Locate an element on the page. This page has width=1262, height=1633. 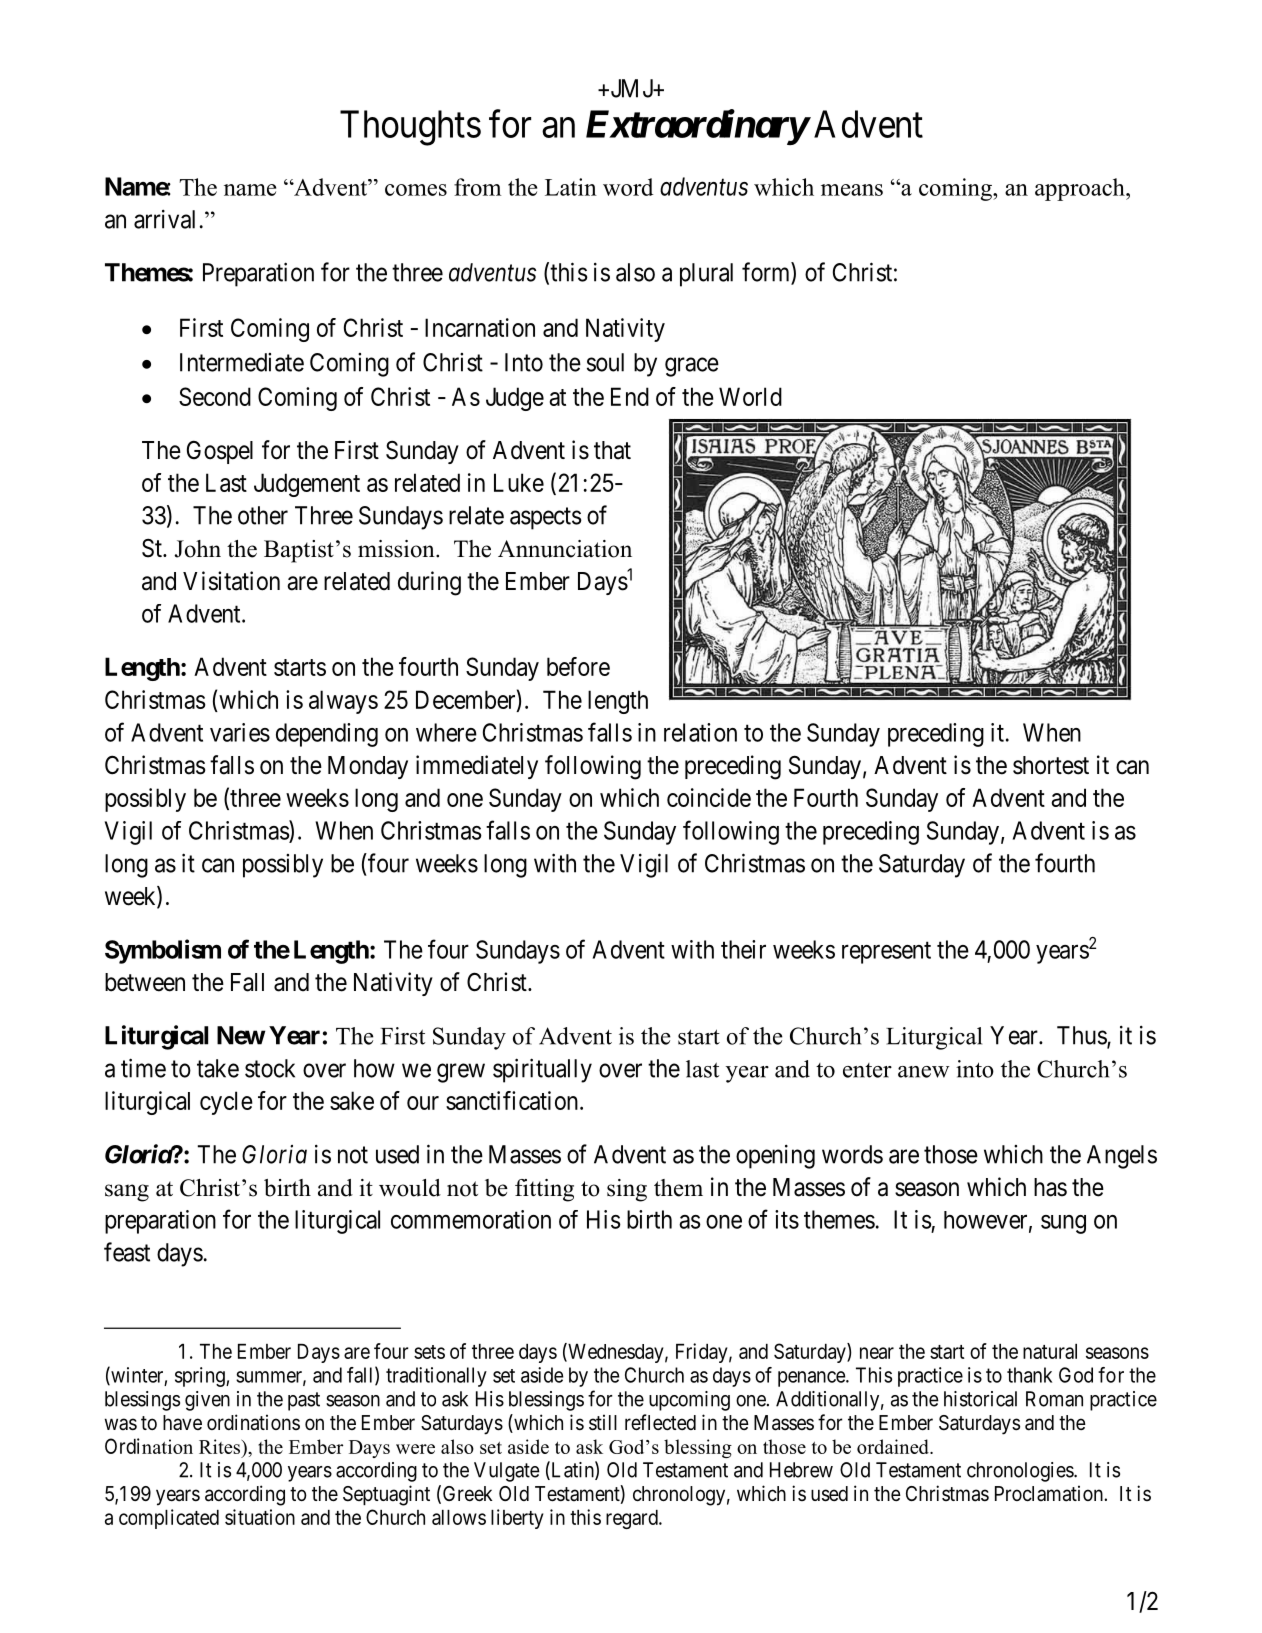
JMJ is located at coordinates (631, 88).
